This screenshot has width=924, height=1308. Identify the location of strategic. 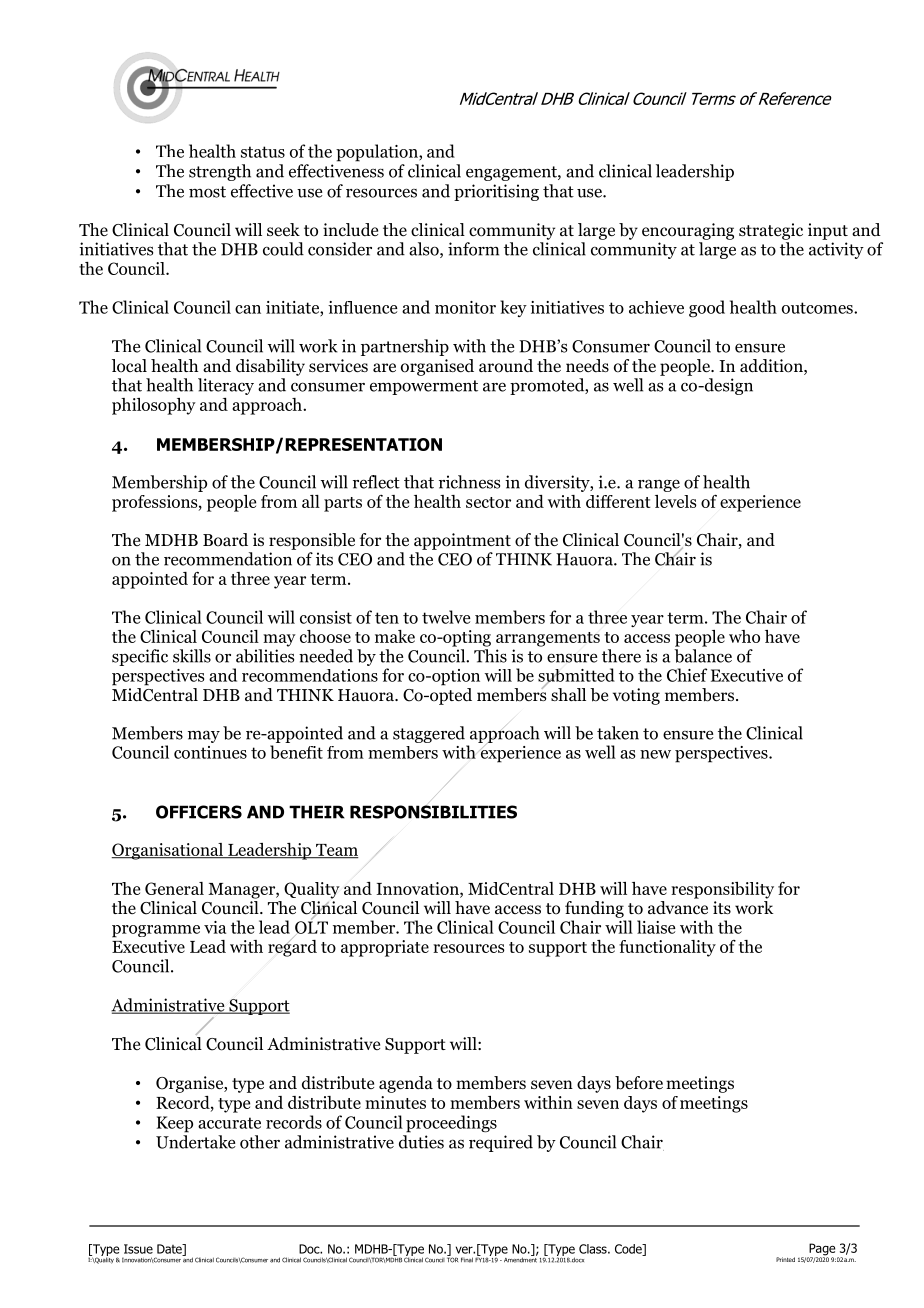
(771, 231).
